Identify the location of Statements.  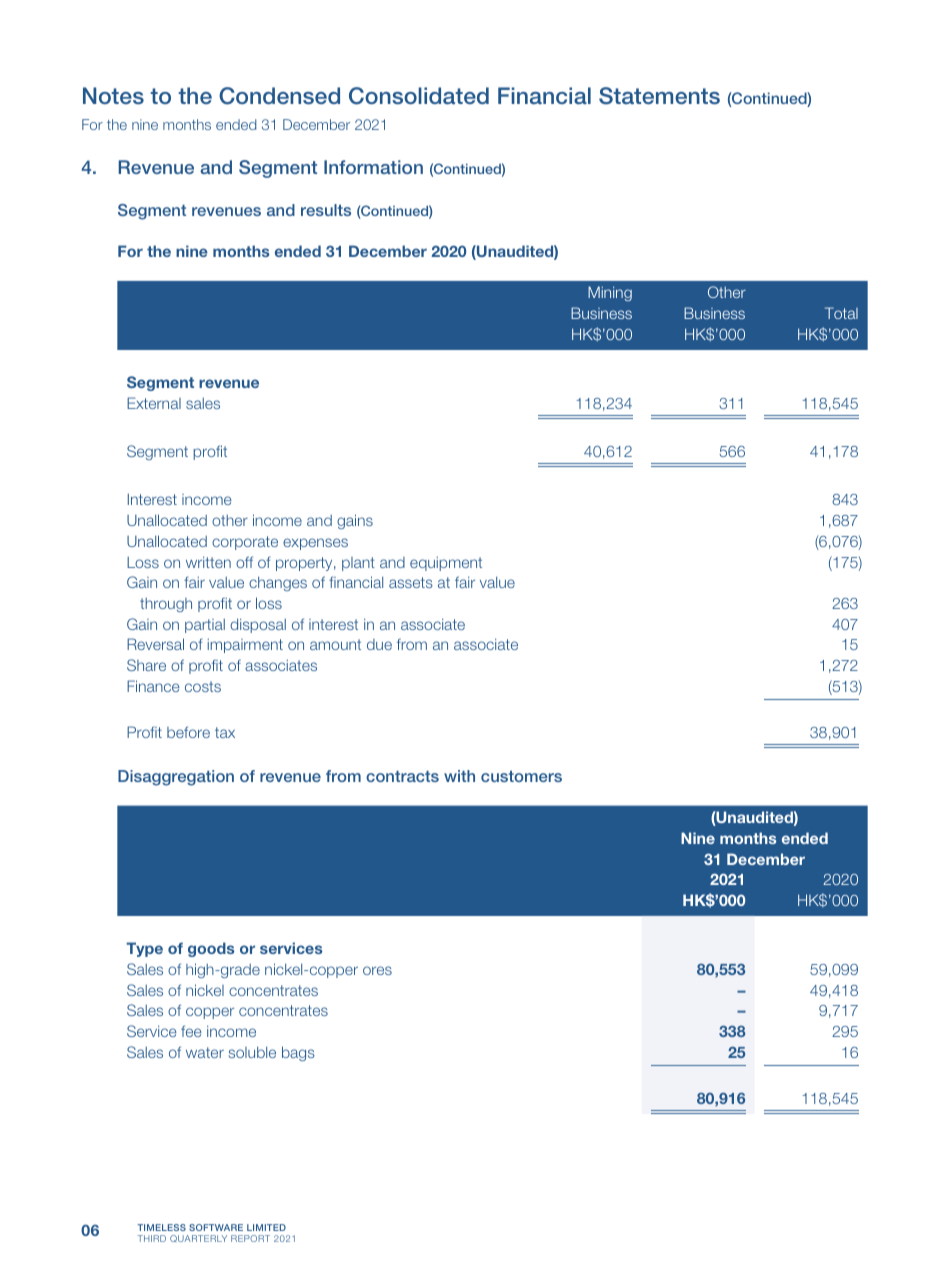
(659, 96).
